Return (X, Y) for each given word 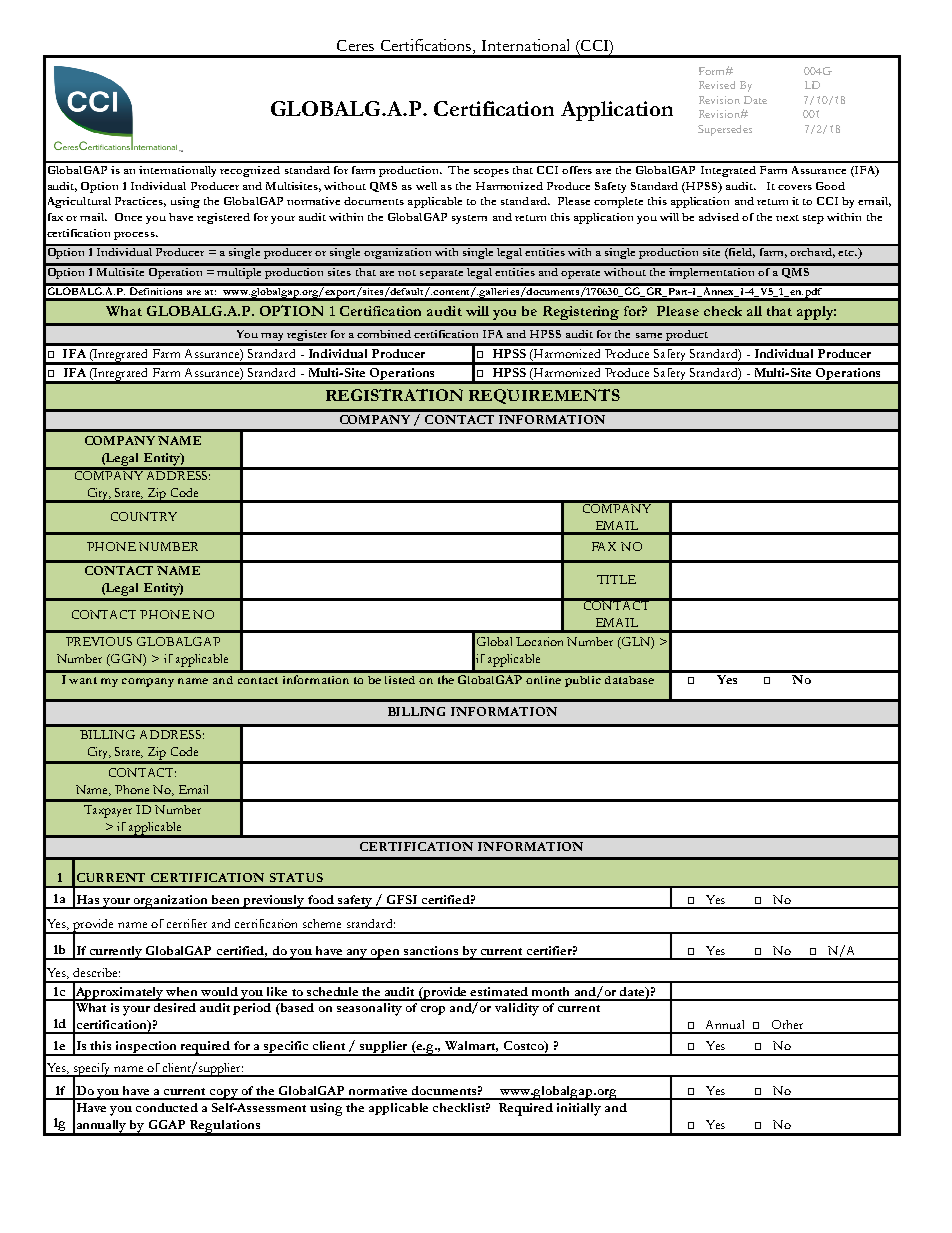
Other (787, 1024)
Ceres (355, 45)
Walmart (471, 1046)
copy (224, 1094)
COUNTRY (144, 516)
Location (539, 641)
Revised (717, 85)
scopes (491, 173)
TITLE (616, 579)
